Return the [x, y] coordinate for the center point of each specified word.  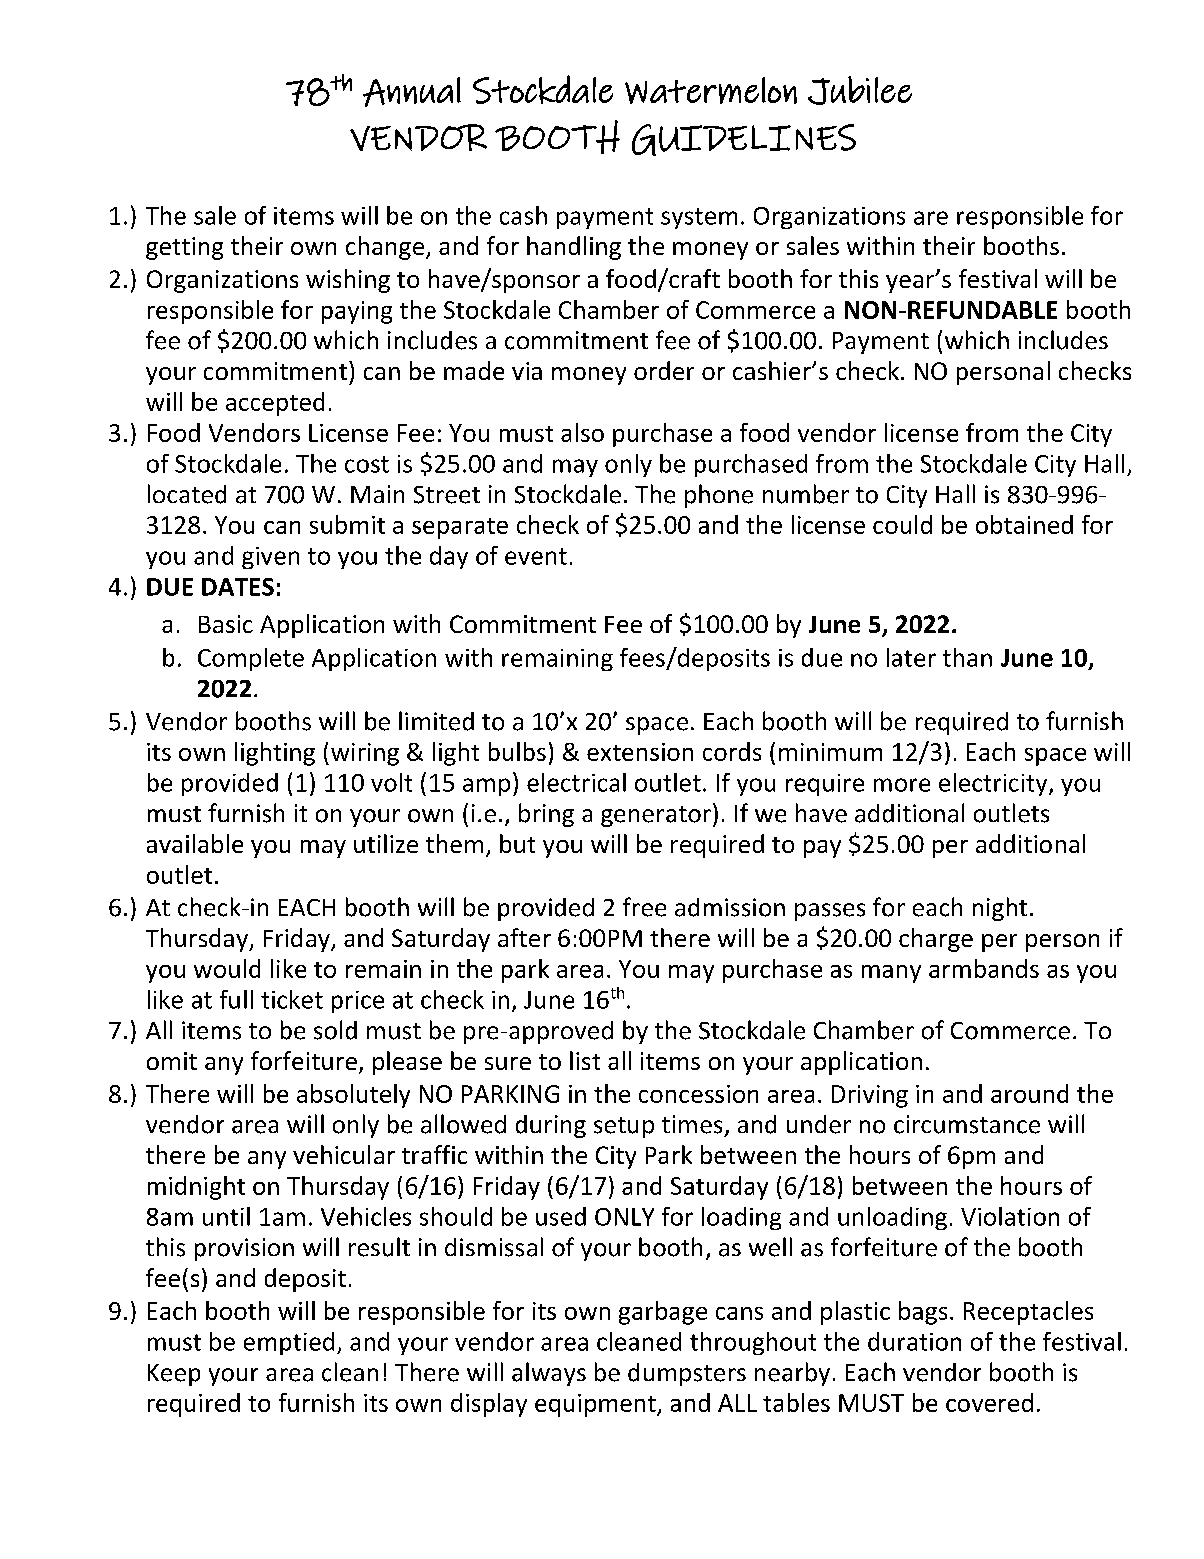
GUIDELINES [744, 140]
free [644, 907]
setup [624, 1127]
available [195, 843]
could [902, 524]
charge [936, 940]
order [664, 370]
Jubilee [860, 90]
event [536, 556]
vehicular [344, 1154]
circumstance [967, 1124]
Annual [412, 92]
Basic [226, 624]
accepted [275, 404]
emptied [289, 1343]
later [911, 657]
